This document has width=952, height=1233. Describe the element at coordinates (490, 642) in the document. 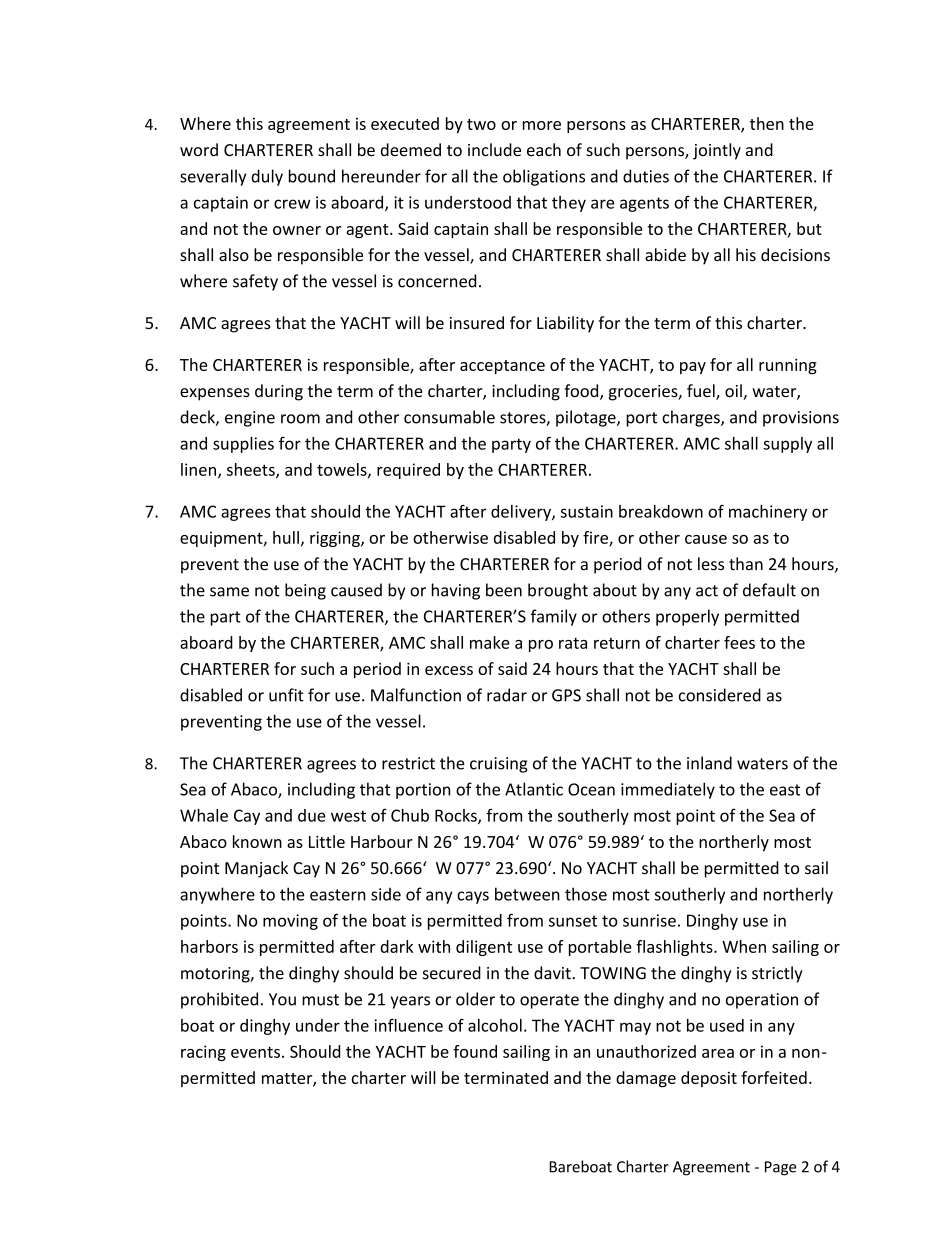

I see `make` at that location.
